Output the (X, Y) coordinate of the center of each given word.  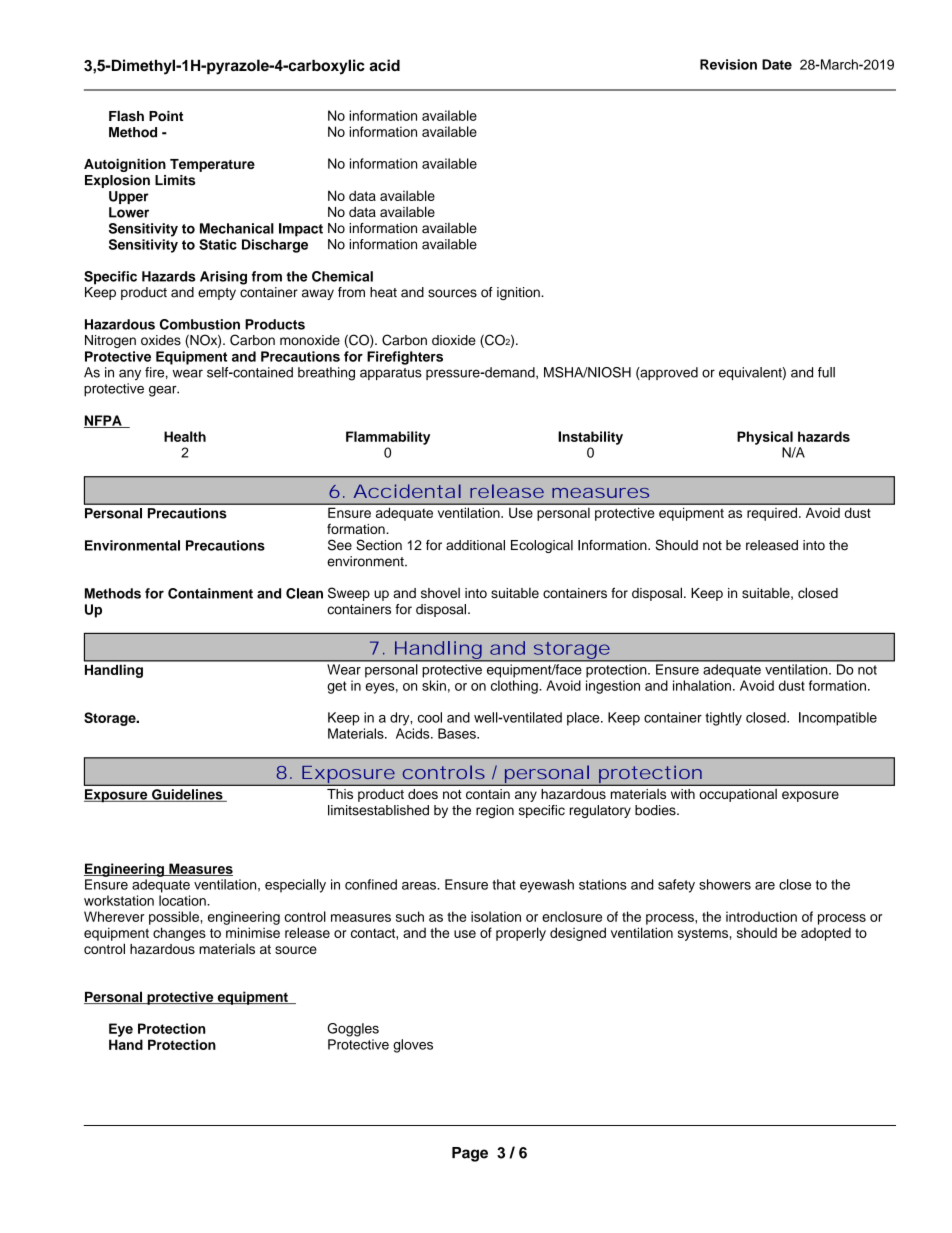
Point (166, 116)
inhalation (702, 685)
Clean (304, 593)
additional (475, 545)
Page (470, 1154)
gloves (413, 1046)
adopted (826, 934)
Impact (301, 230)
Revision (728, 64)
